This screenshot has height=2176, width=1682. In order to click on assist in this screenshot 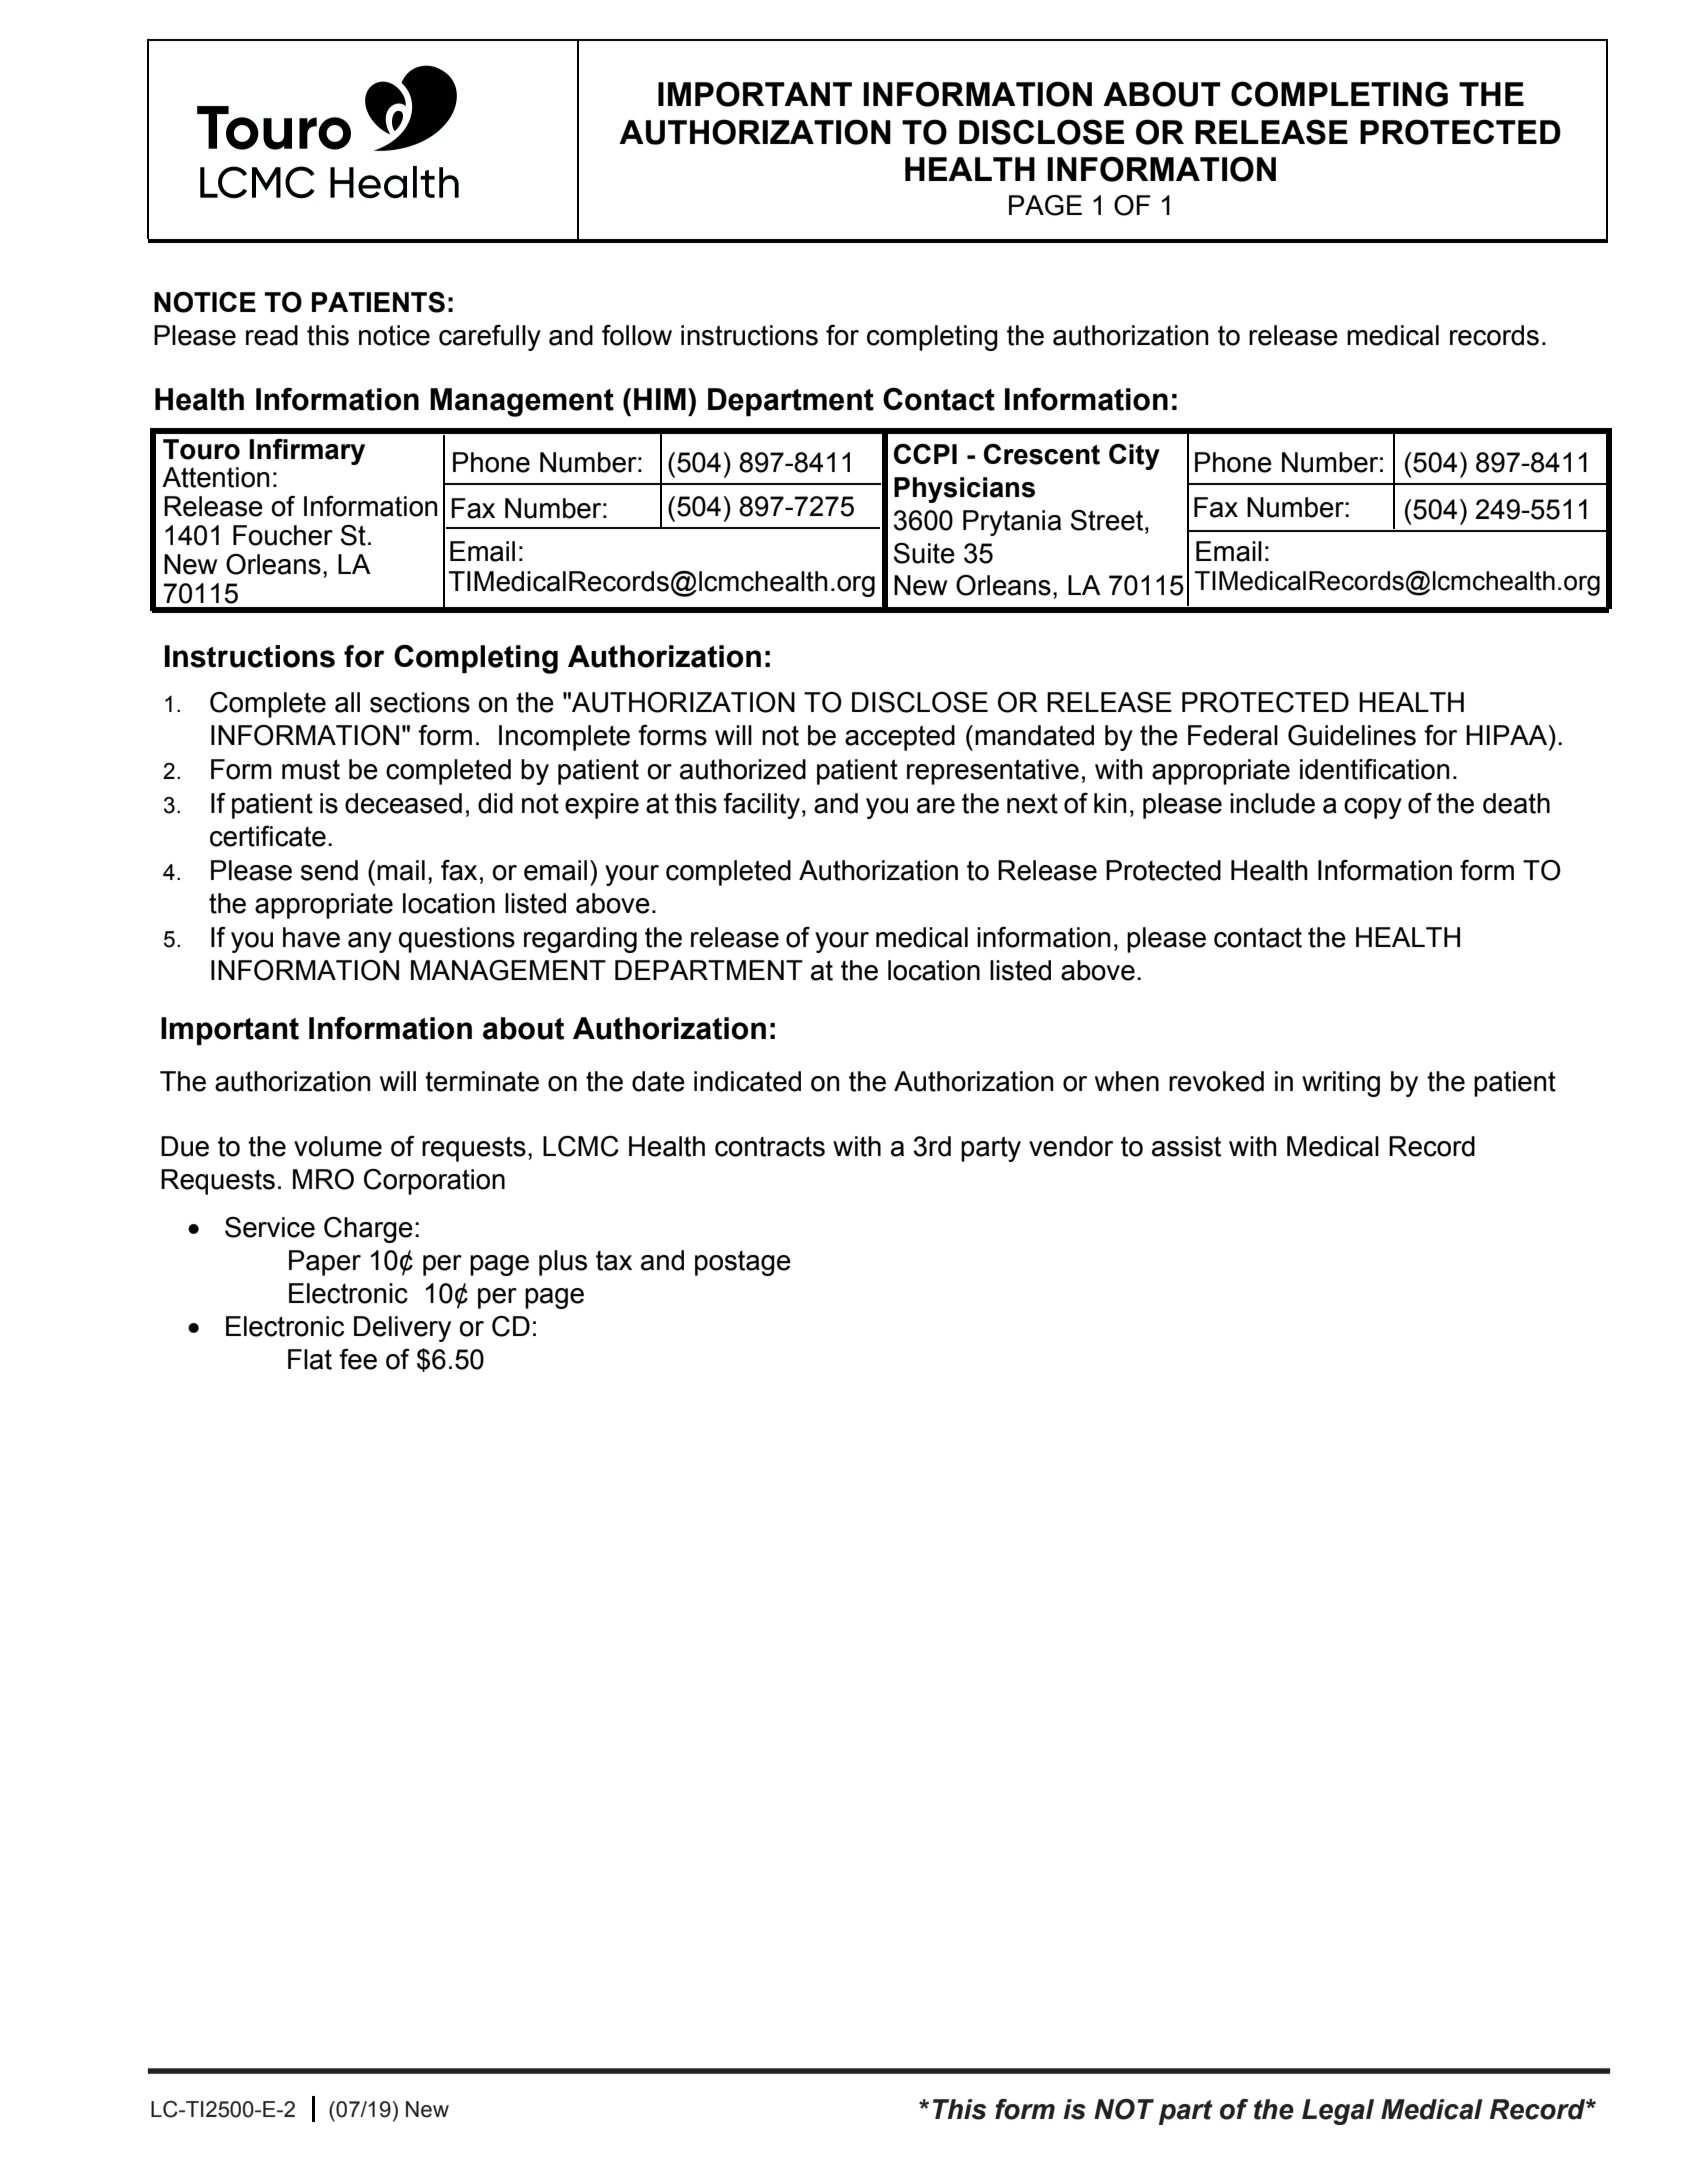, I will do `click(1186, 1146)`.
